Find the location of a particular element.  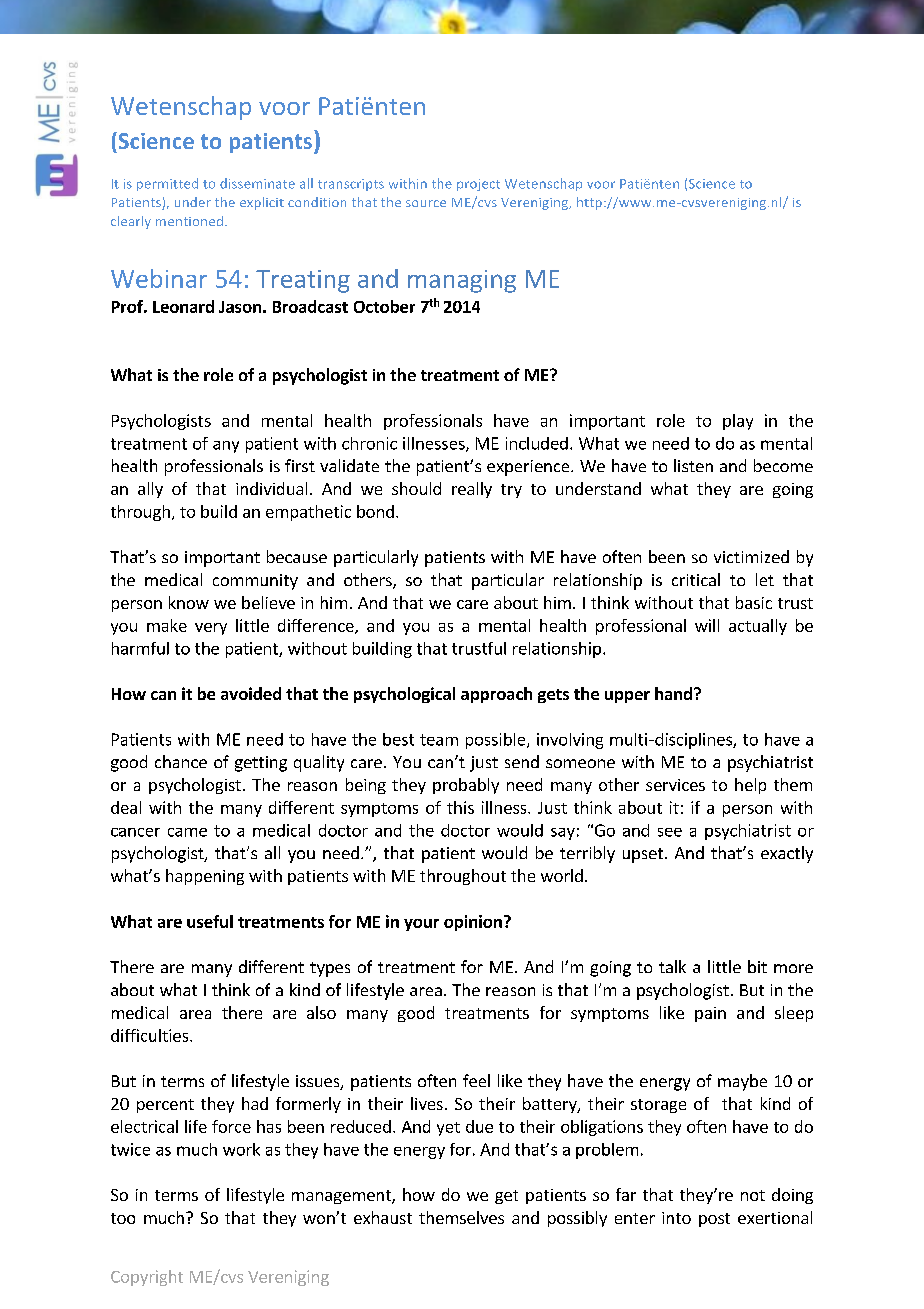

chance is located at coordinates (181, 761).
